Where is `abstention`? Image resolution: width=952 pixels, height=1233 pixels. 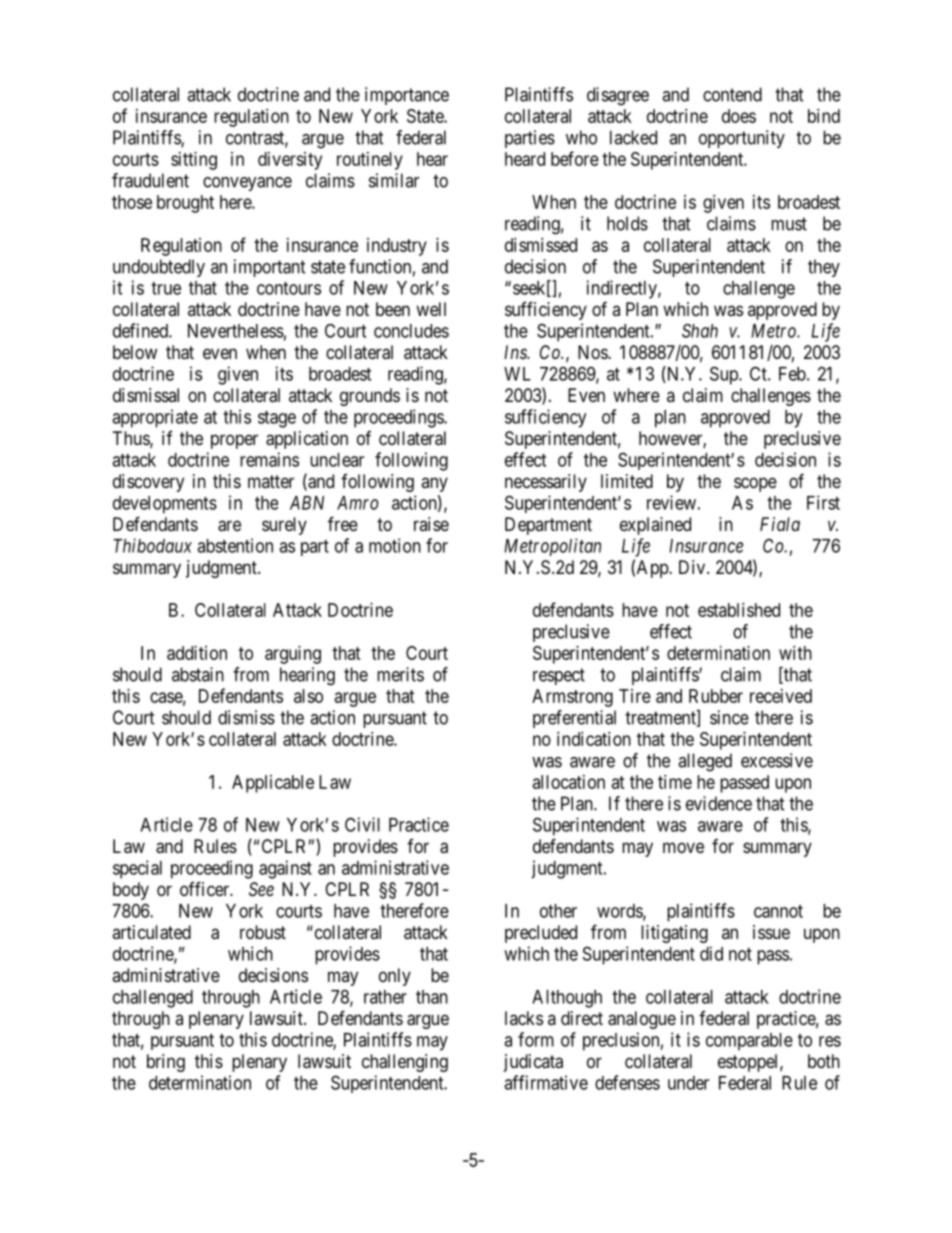
abstention is located at coordinates (235, 545).
